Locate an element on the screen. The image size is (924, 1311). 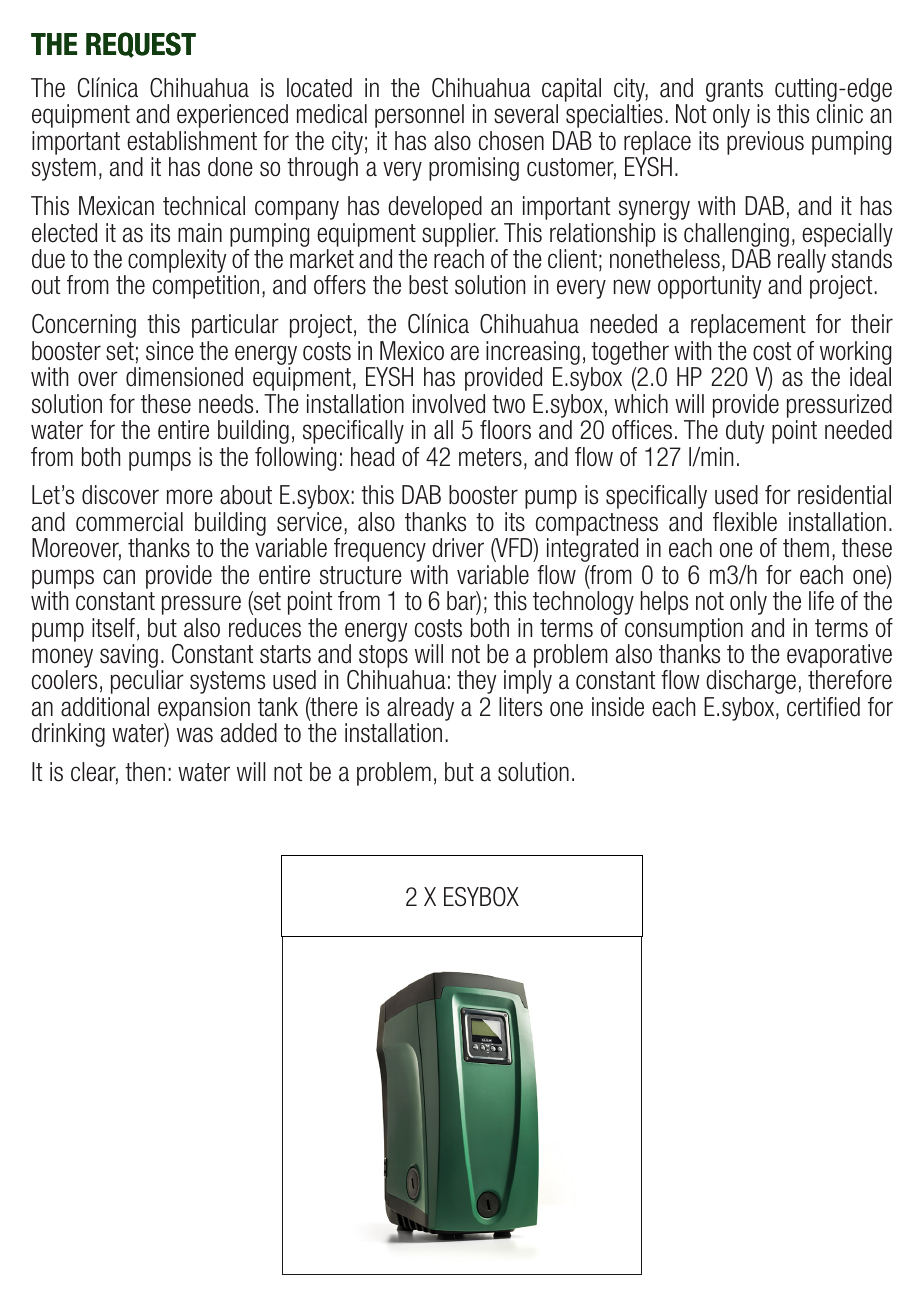
then is located at coordinates (145, 772).
